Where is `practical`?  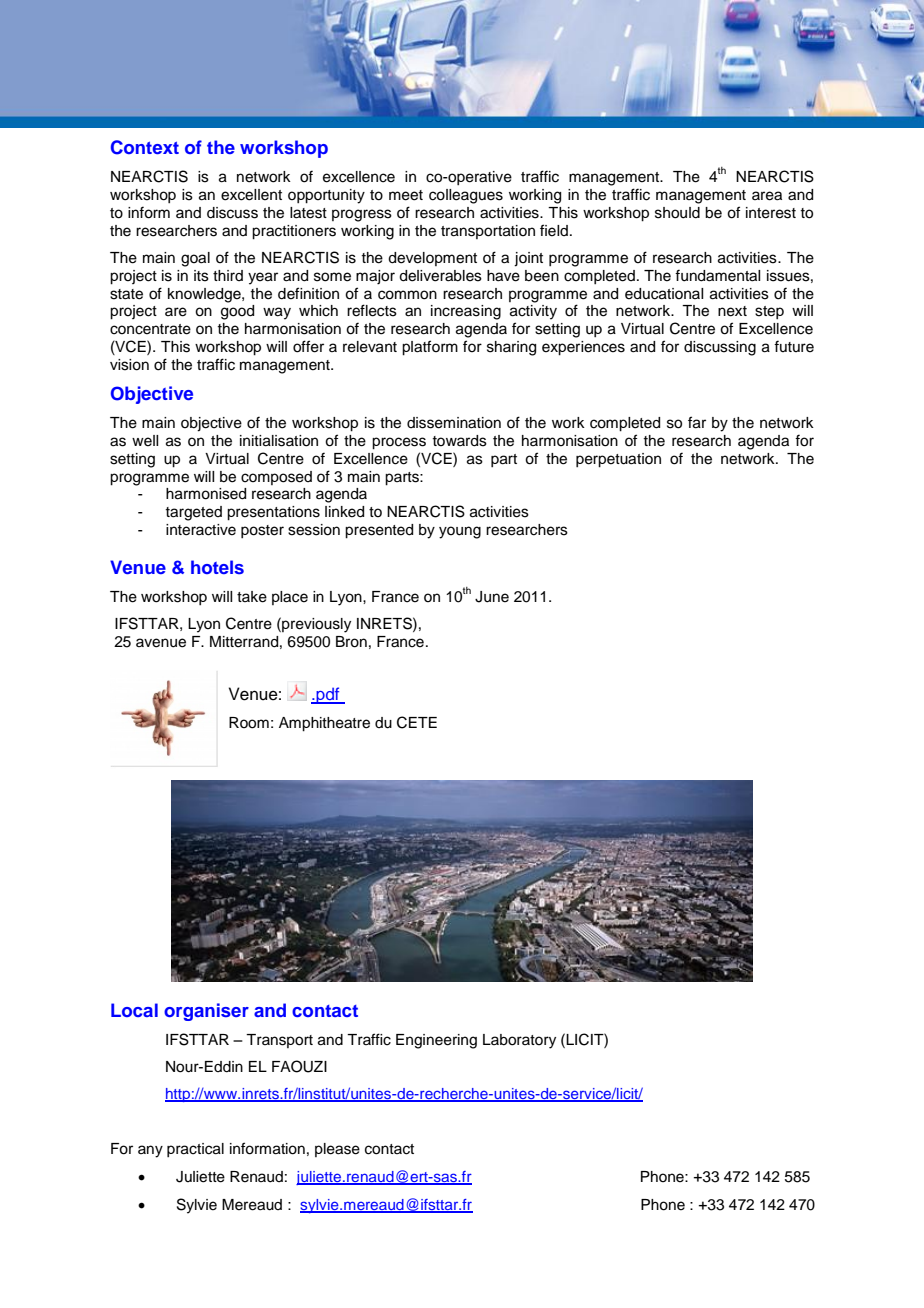 practical is located at coordinates (195, 1150).
